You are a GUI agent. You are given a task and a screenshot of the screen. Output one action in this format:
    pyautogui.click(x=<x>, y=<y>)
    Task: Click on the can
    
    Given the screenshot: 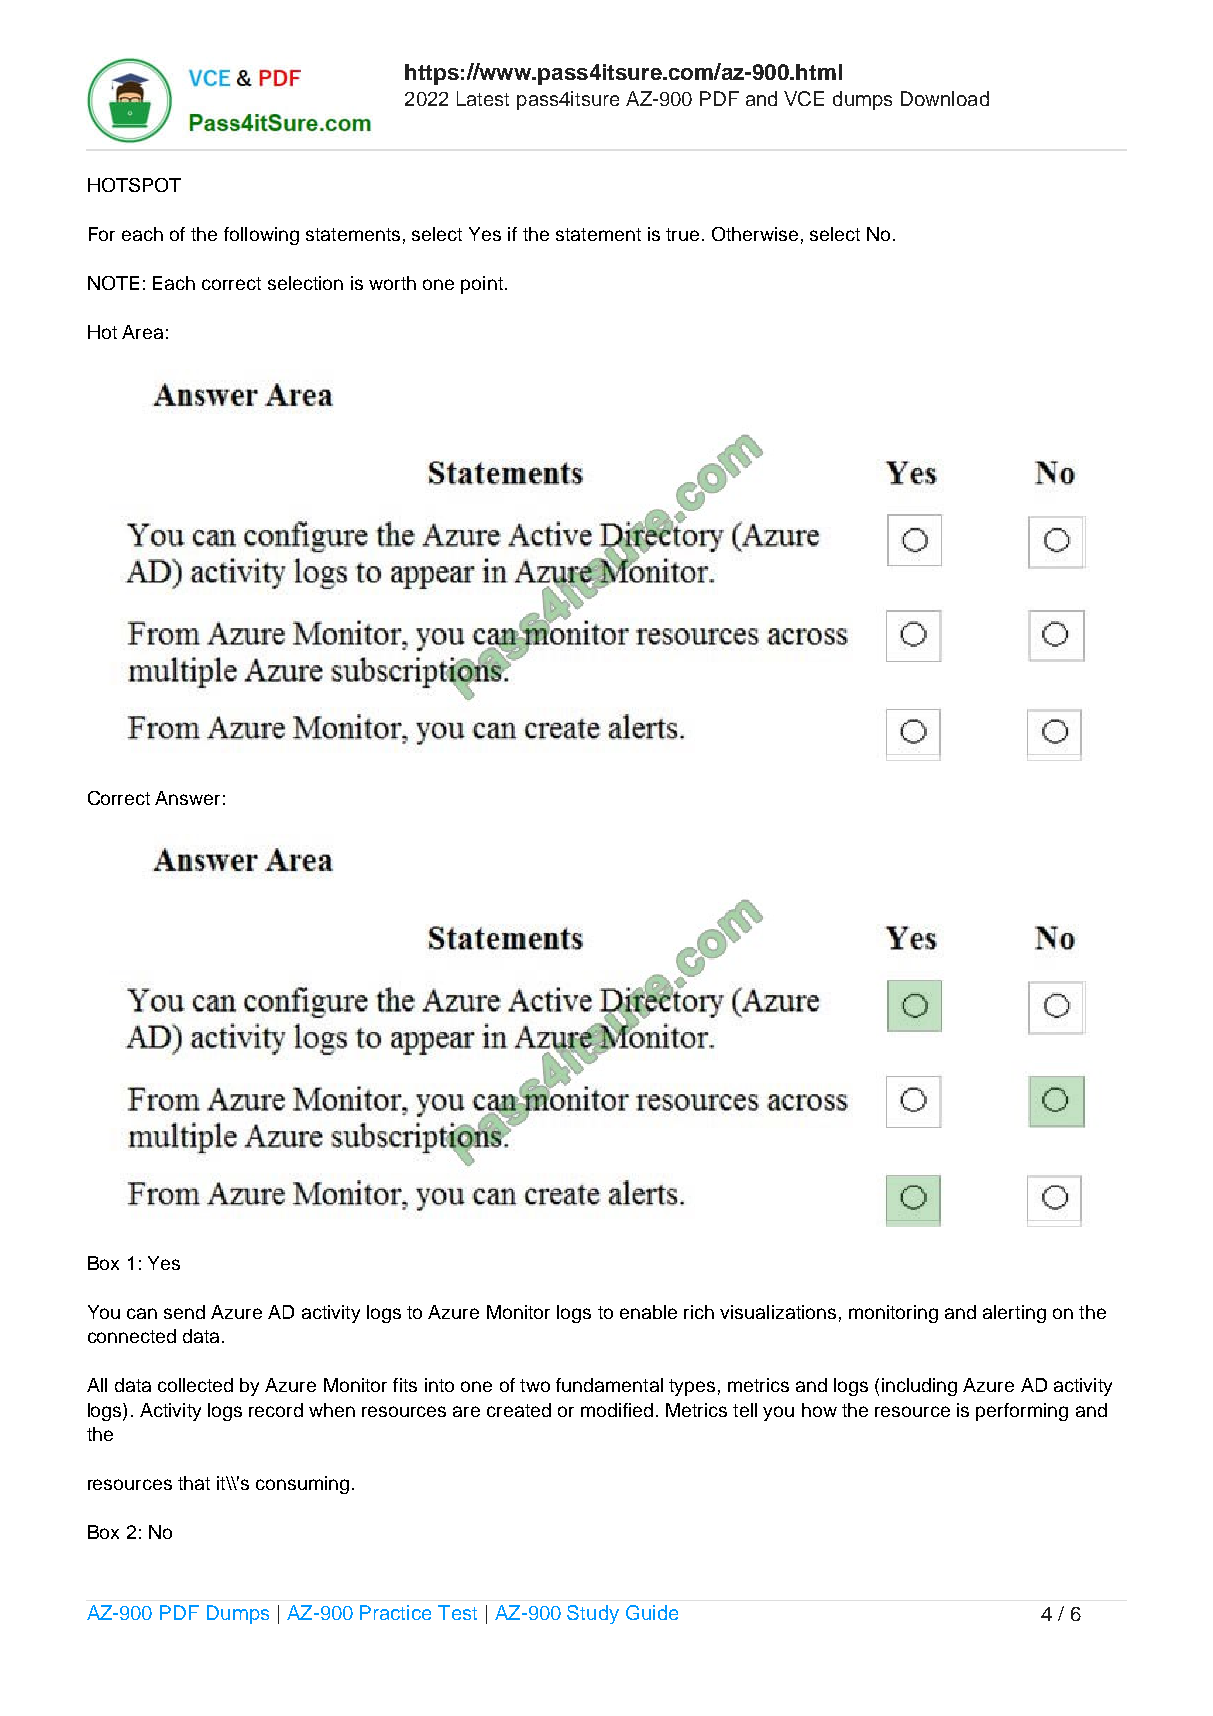 What is the action you would take?
    pyautogui.click(x=142, y=1313)
